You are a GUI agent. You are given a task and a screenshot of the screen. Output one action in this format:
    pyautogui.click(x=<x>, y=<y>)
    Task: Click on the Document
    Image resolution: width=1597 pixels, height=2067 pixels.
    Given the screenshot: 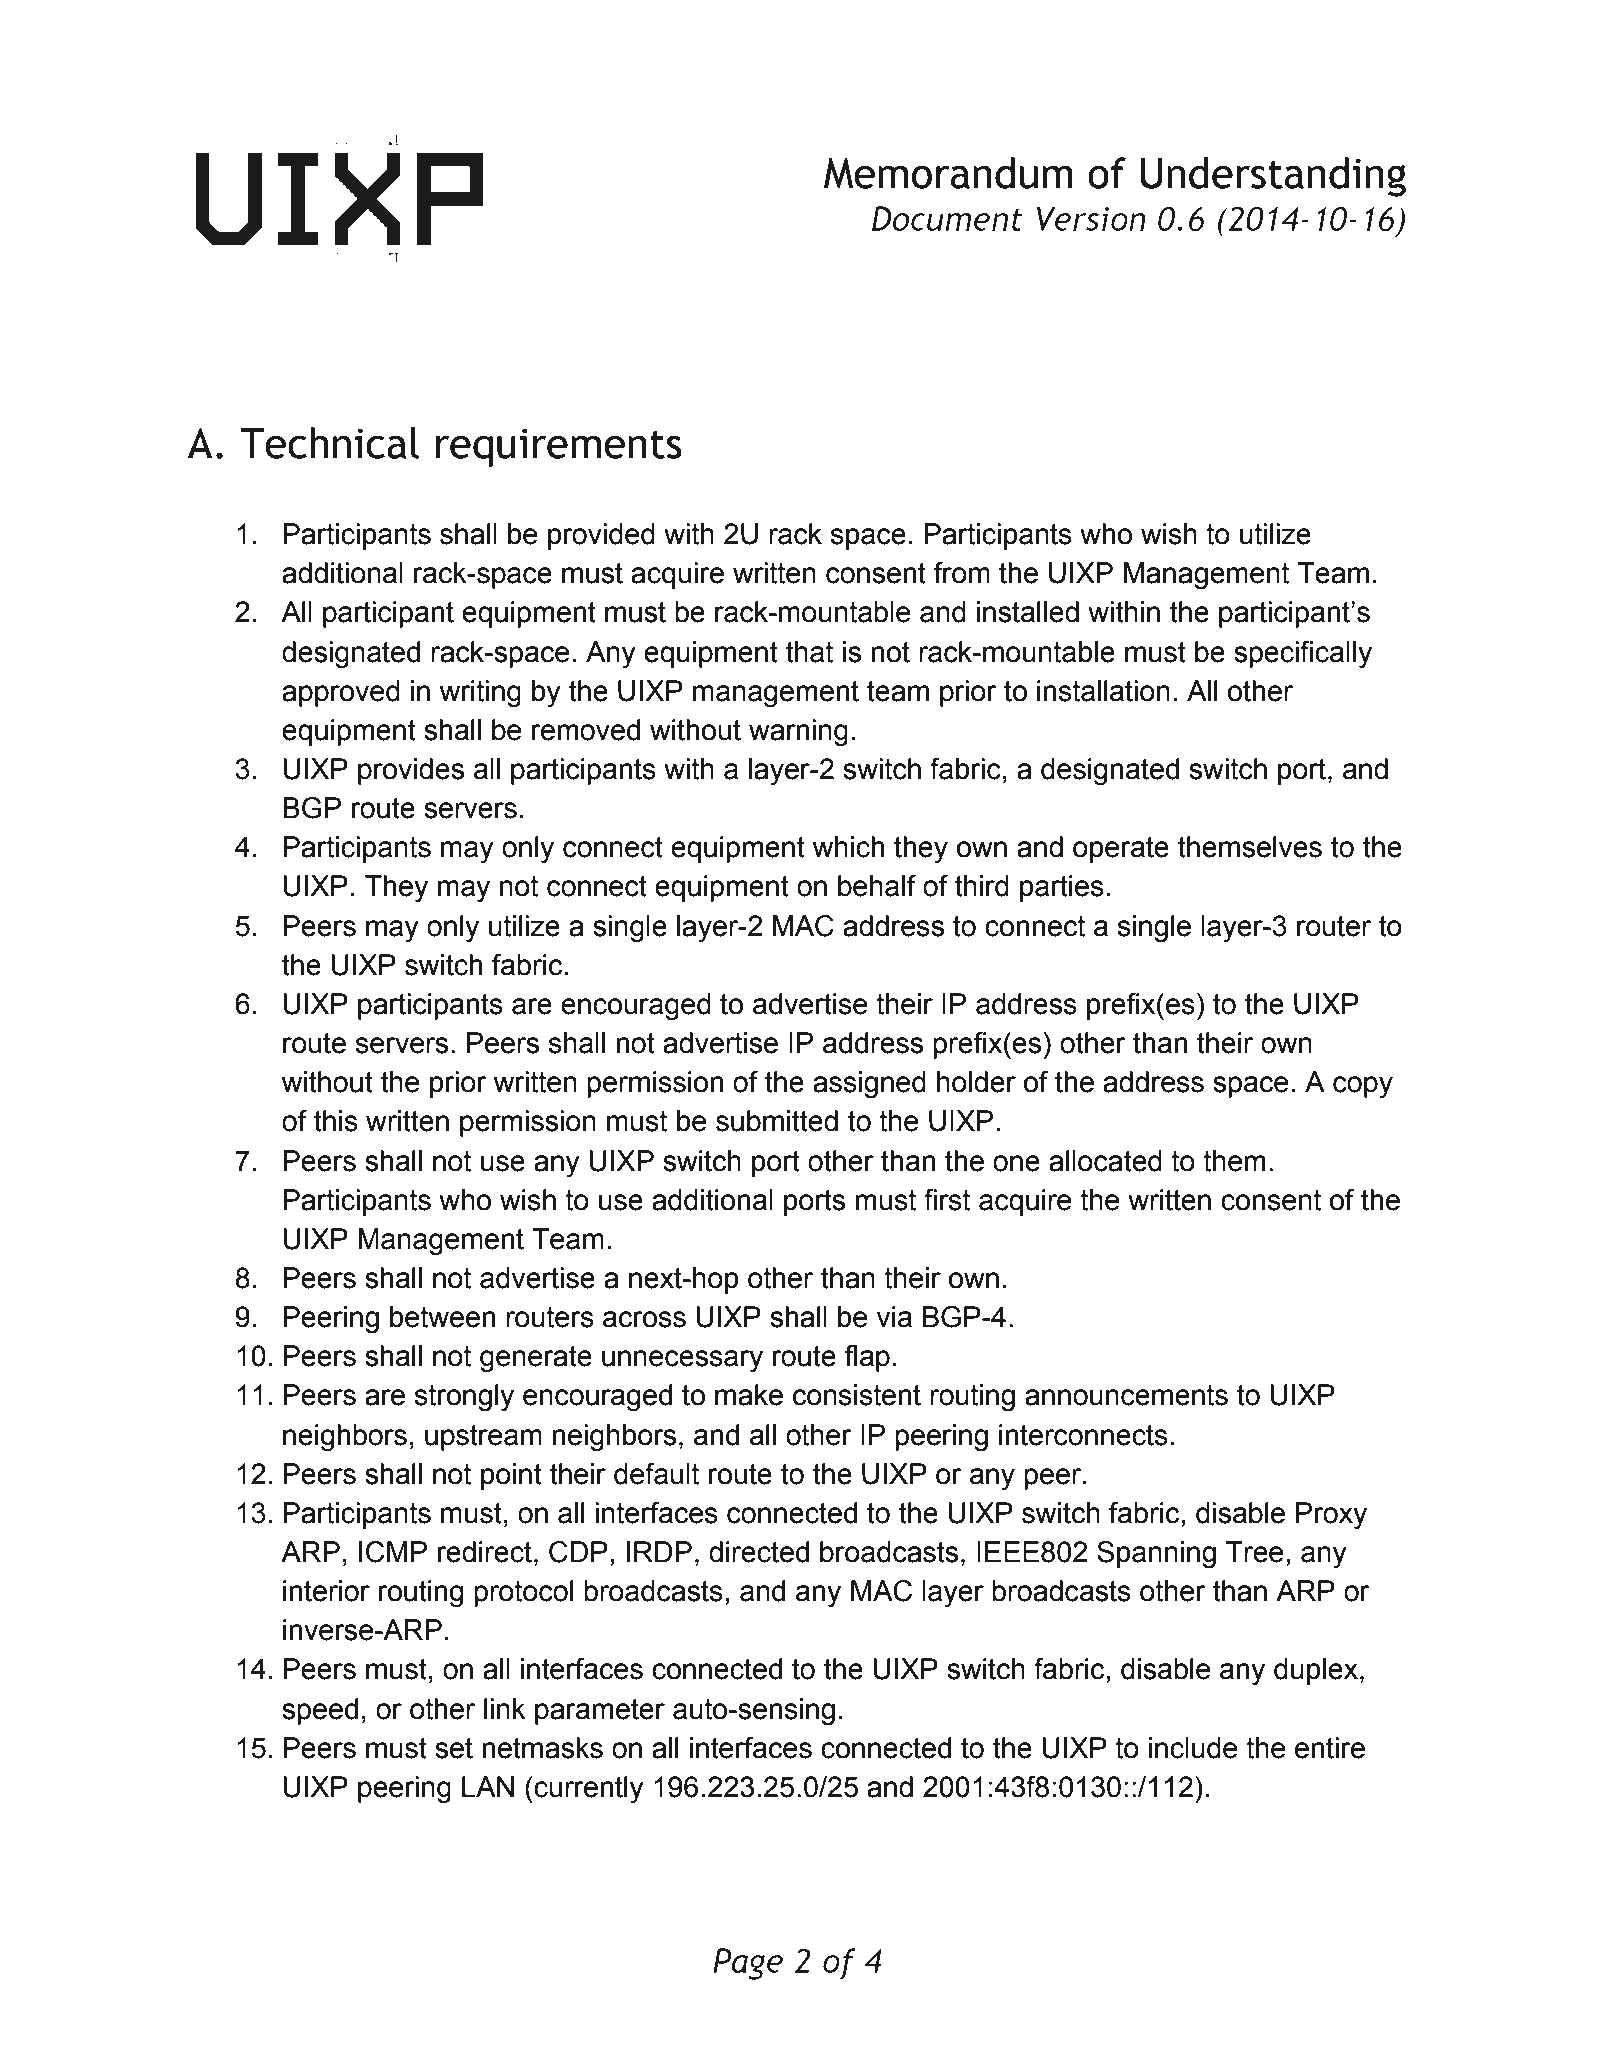 What is the action you would take?
    pyautogui.click(x=947, y=218)
